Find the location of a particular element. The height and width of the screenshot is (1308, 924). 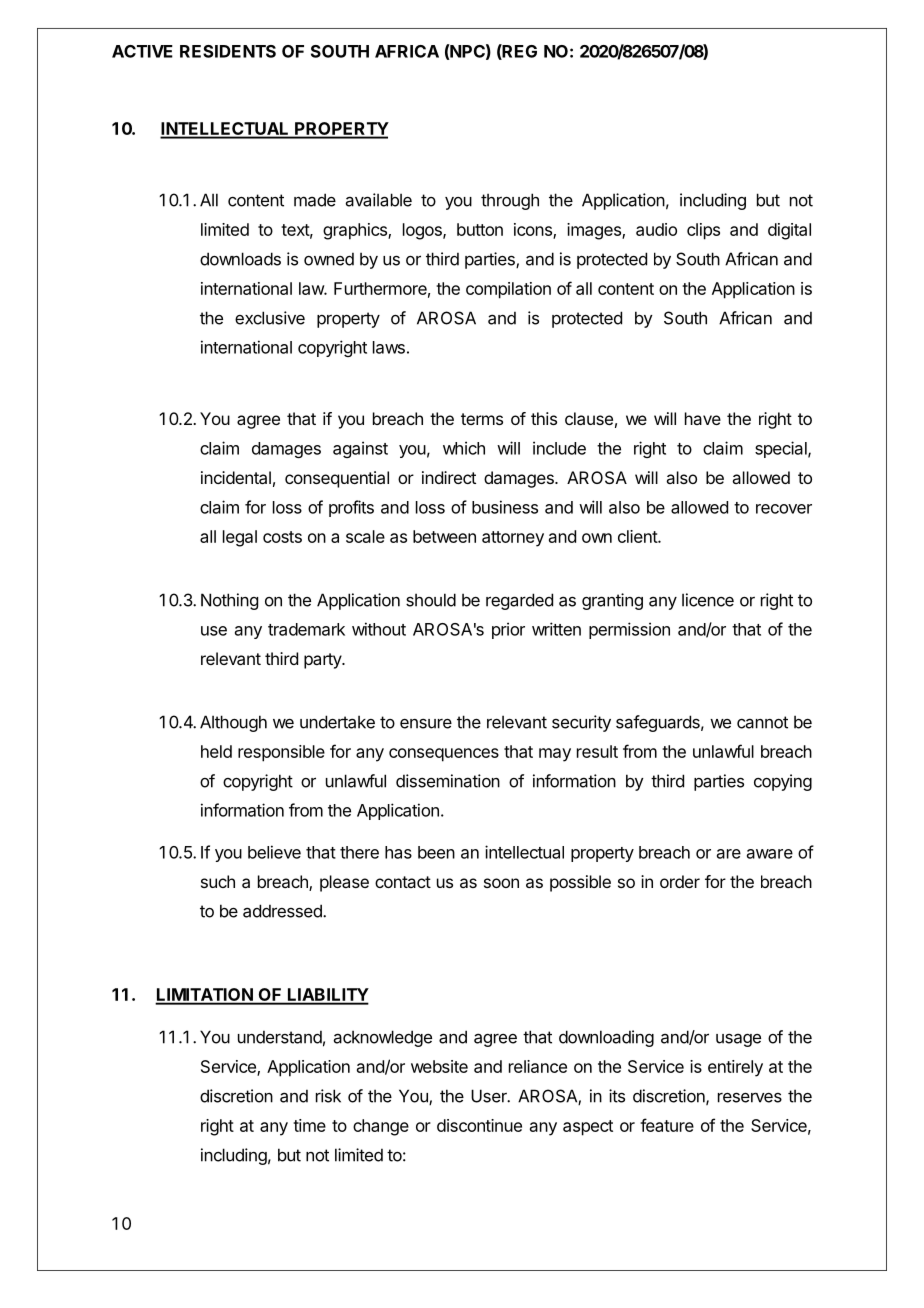

RESIDENTS is located at coordinates (228, 51).
